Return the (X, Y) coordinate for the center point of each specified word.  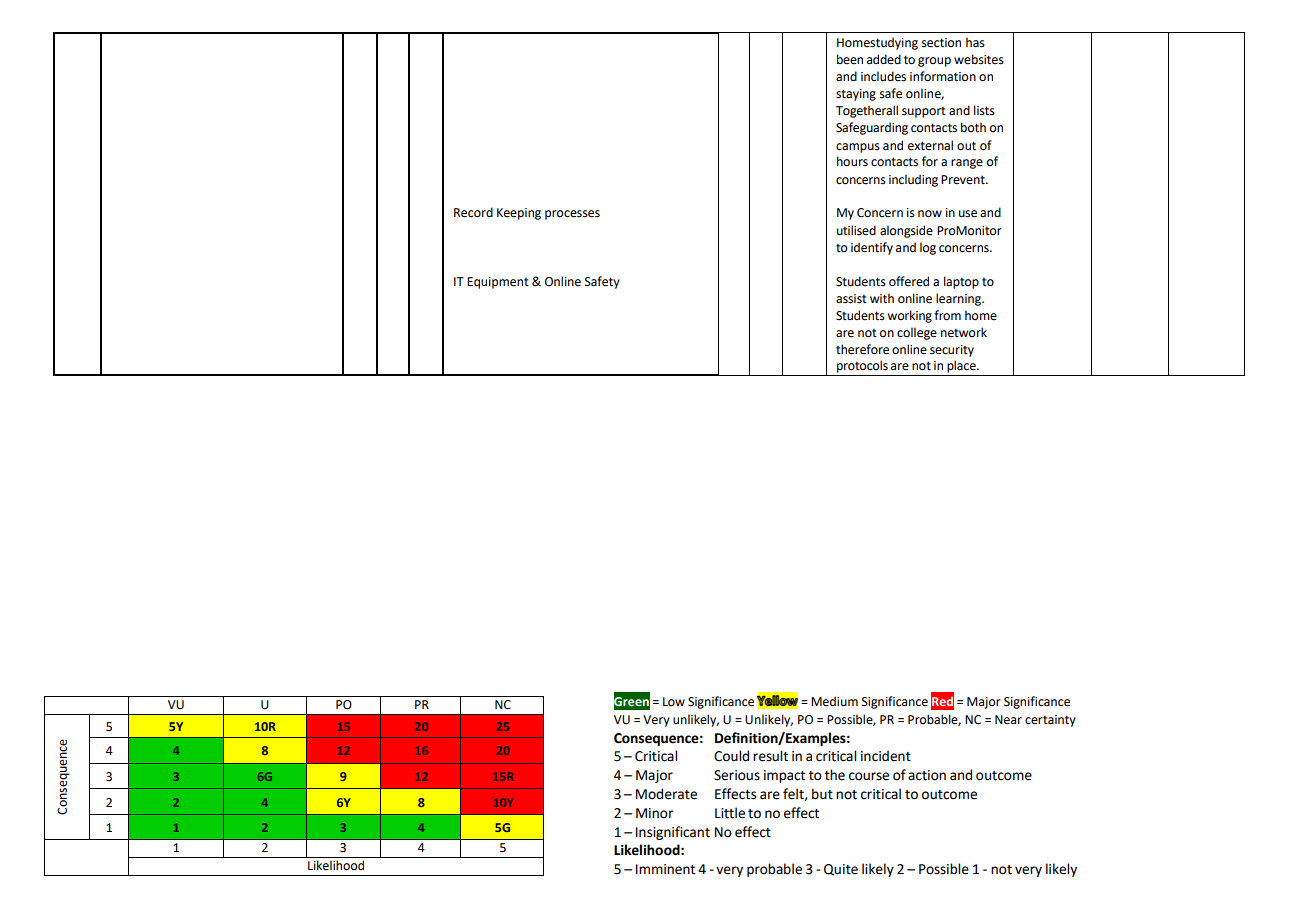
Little (730, 813)
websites (979, 59)
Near (1008, 720)
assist (851, 299)
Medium (834, 701)
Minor (654, 813)
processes (572, 215)
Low (674, 702)
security (952, 351)
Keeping (519, 214)
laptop (961, 282)
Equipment (498, 283)
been (850, 59)
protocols (862, 366)
